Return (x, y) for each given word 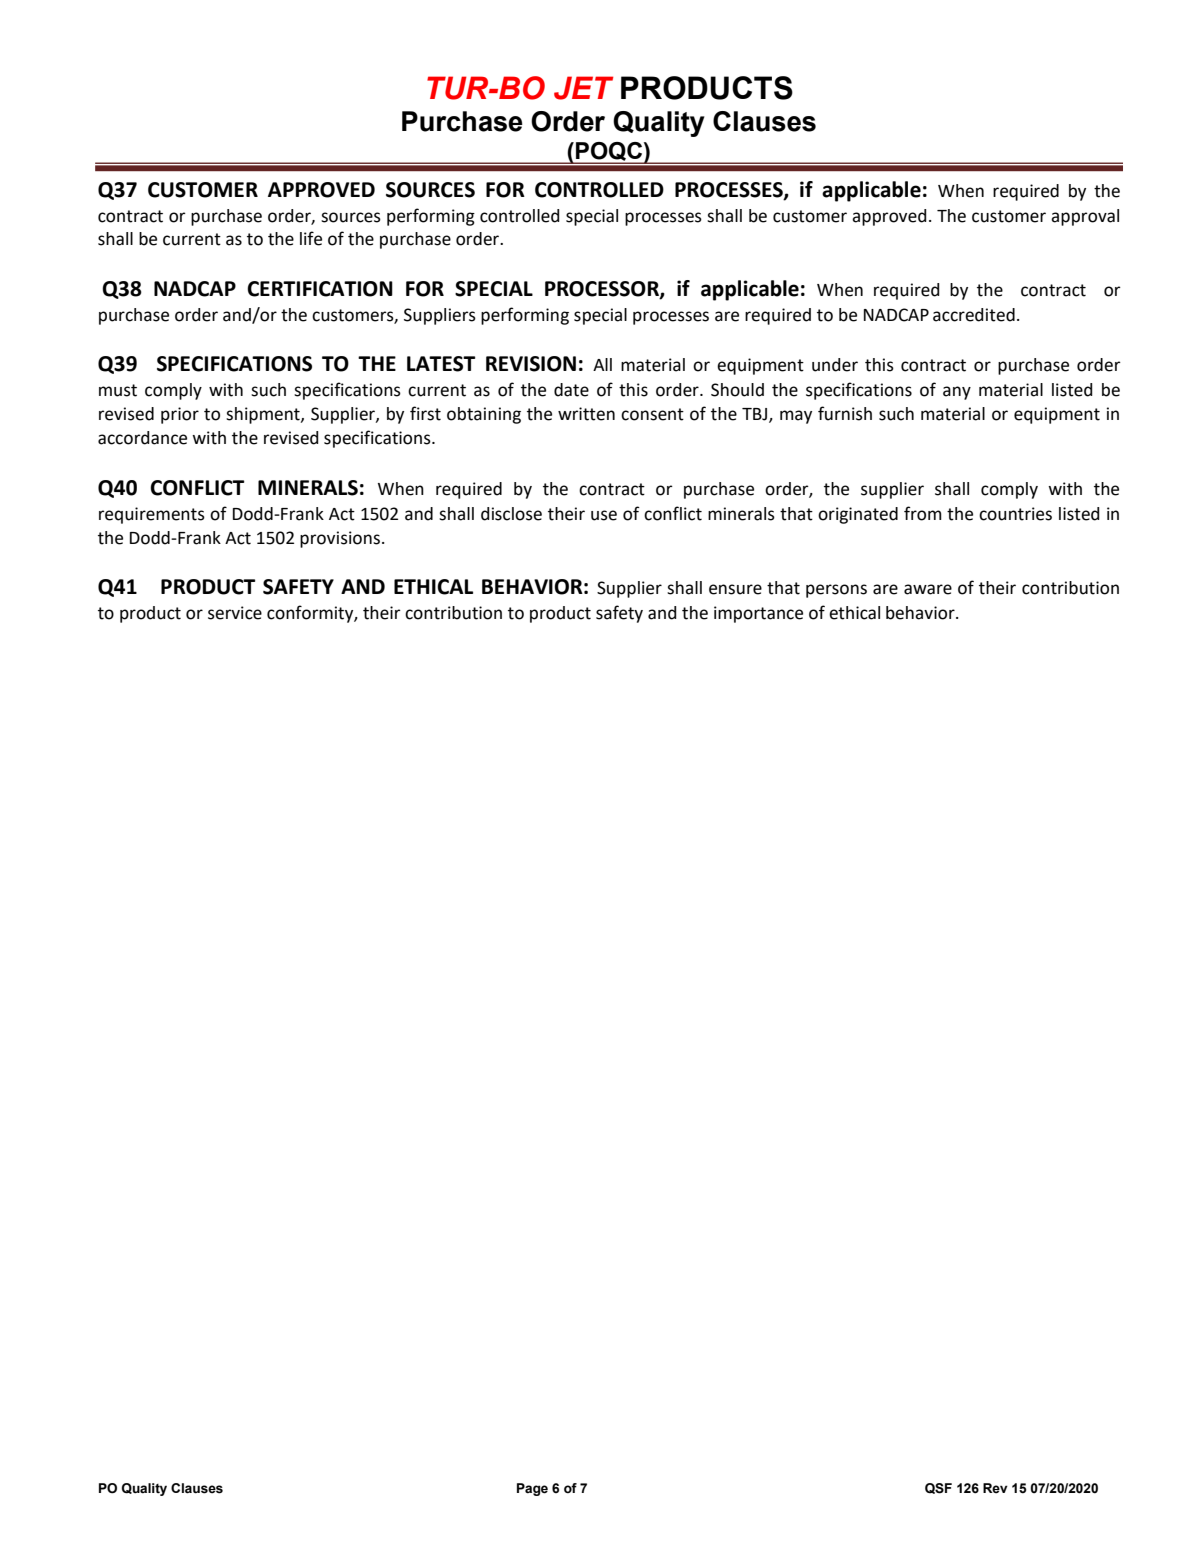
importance (758, 614)
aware (928, 589)
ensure (735, 589)
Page (532, 1489)
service (235, 613)
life (311, 238)
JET (583, 88)
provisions (340, 539)
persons (836, 591)
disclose (511, 514)
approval (1085, 217)
